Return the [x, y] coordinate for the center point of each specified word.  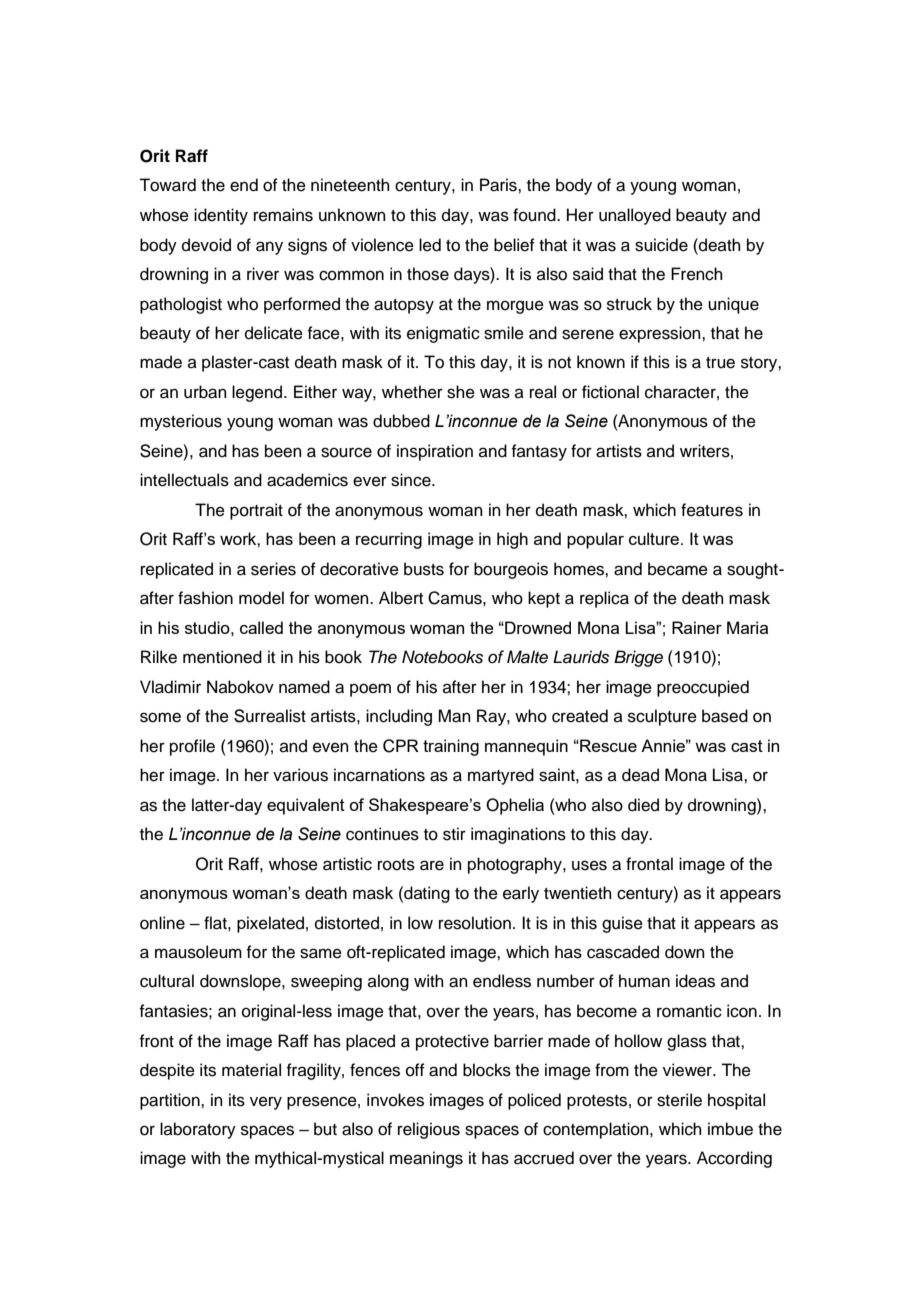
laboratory [198, 1130]
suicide [661, 245]
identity [221, 216]
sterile [679, 1100]
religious [429, 1130]
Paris [499, 185]
